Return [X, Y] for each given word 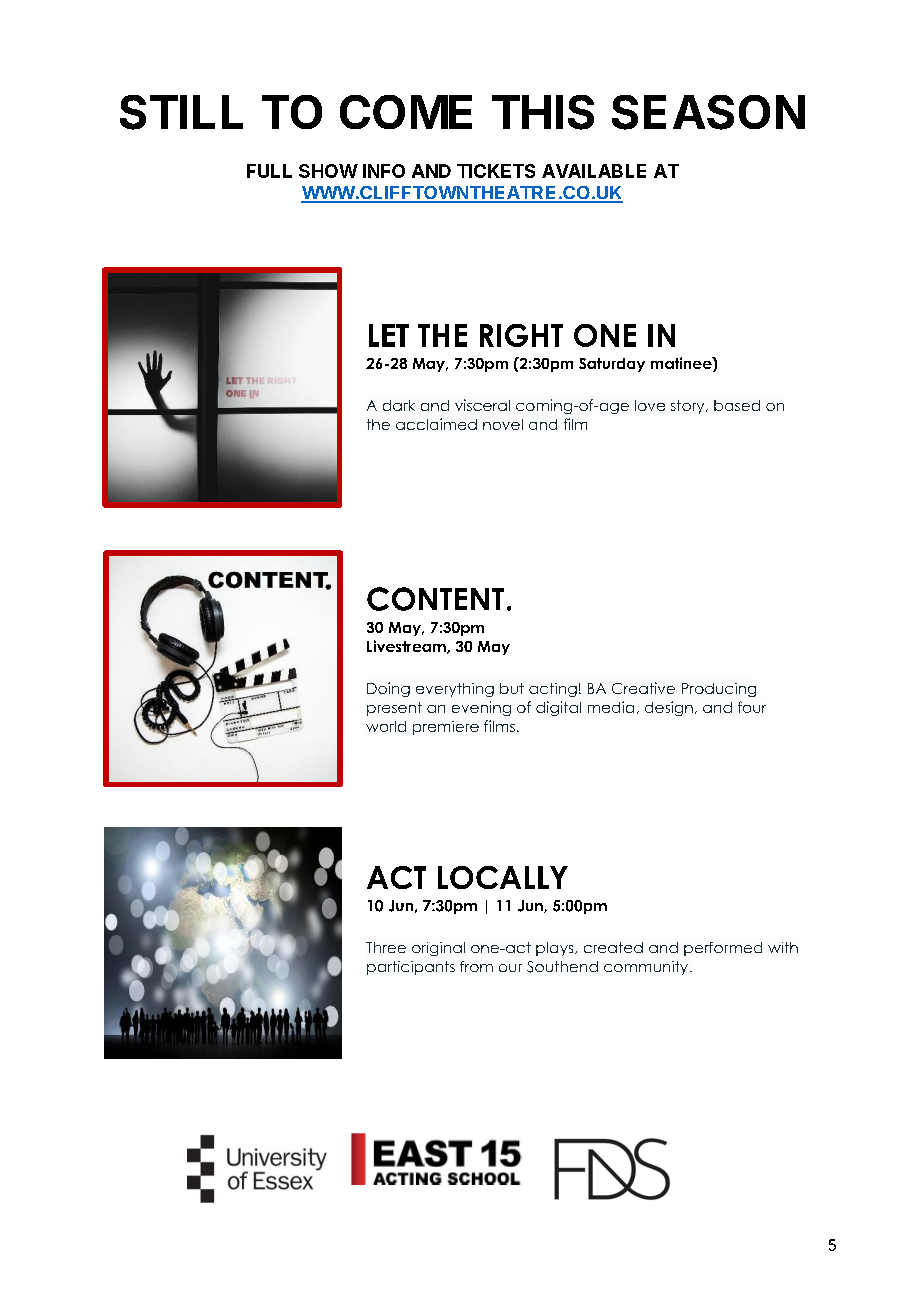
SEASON [708, 112]
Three [386, 947]
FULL [269, 171]
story [689, 407]
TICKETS [496, 171]
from [476, 966]
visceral [482, 405]
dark [399, 405]
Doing [388, 689]
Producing [719, 690]
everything [455, 690]
